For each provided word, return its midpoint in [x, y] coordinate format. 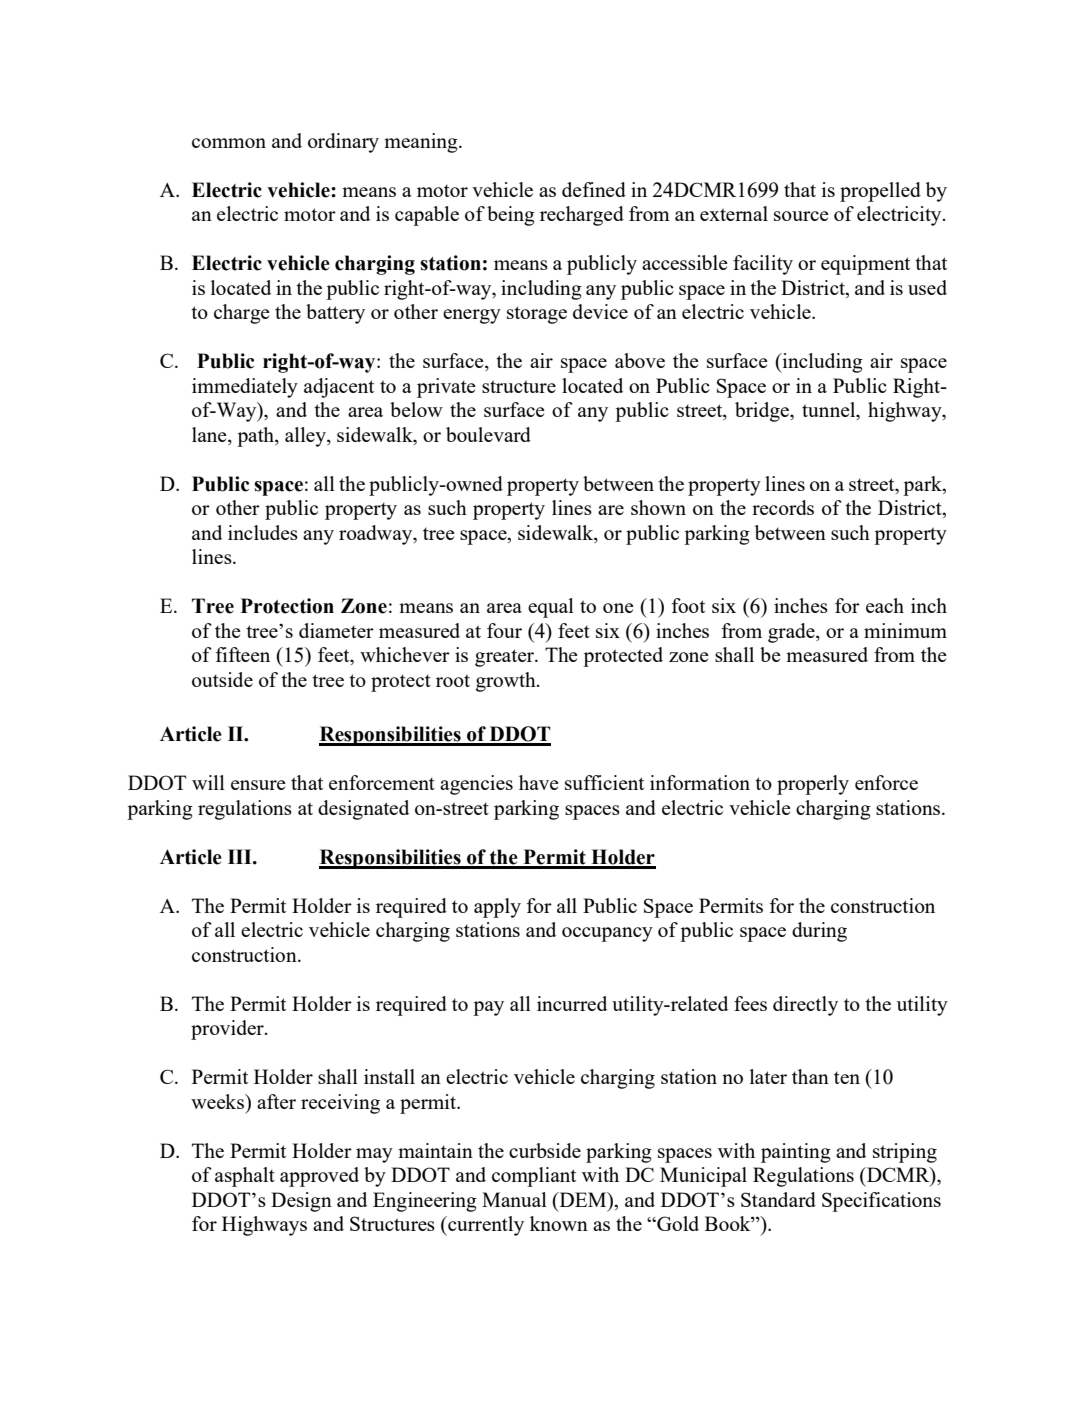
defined [594, 189]
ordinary [343, 143]
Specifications [881, 1202]
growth [507, 682]
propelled [880, 192]
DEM [583, 1199]
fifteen [243, 654]
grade [792, 633]
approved [319, 1177]
